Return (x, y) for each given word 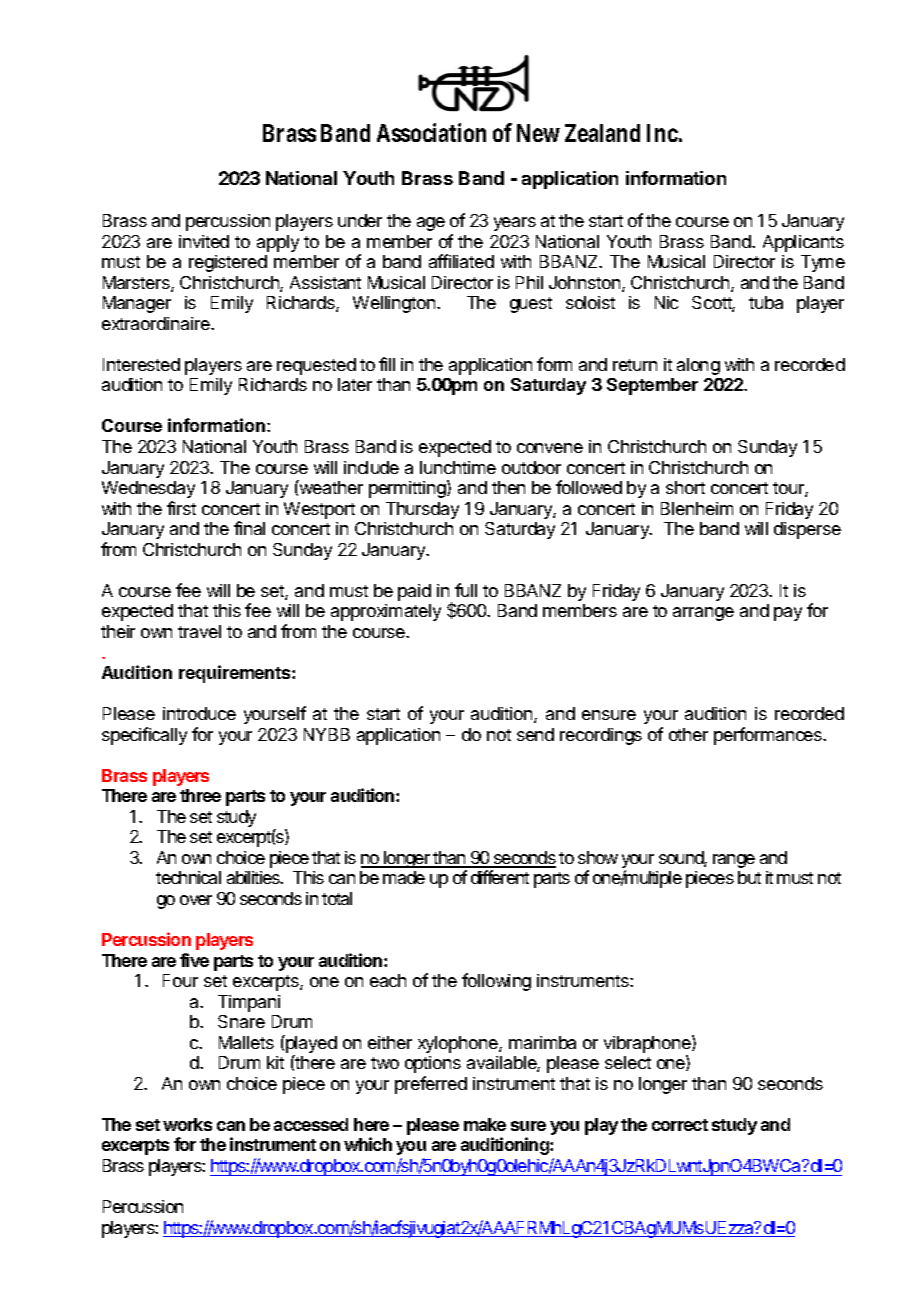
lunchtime (458, 467)
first (181, 508)
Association (431, 132)
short (685, 487)
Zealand (602, 133)
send (535, 734)
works (187, 1124)
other (688, 734)
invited (204, 241)
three (200, 795)
